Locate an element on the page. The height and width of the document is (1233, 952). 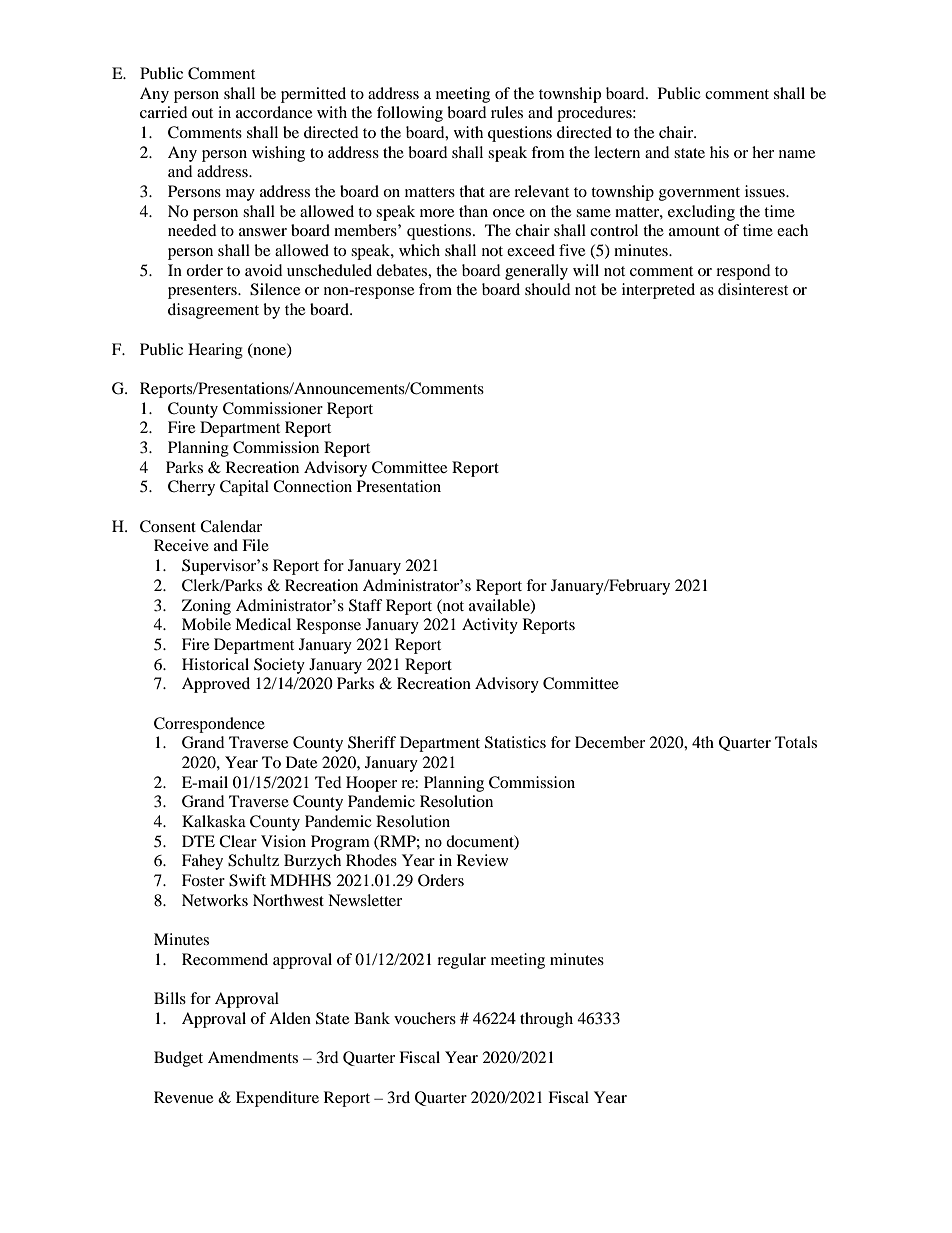
disinterest is located at coordinates (753, 289).
